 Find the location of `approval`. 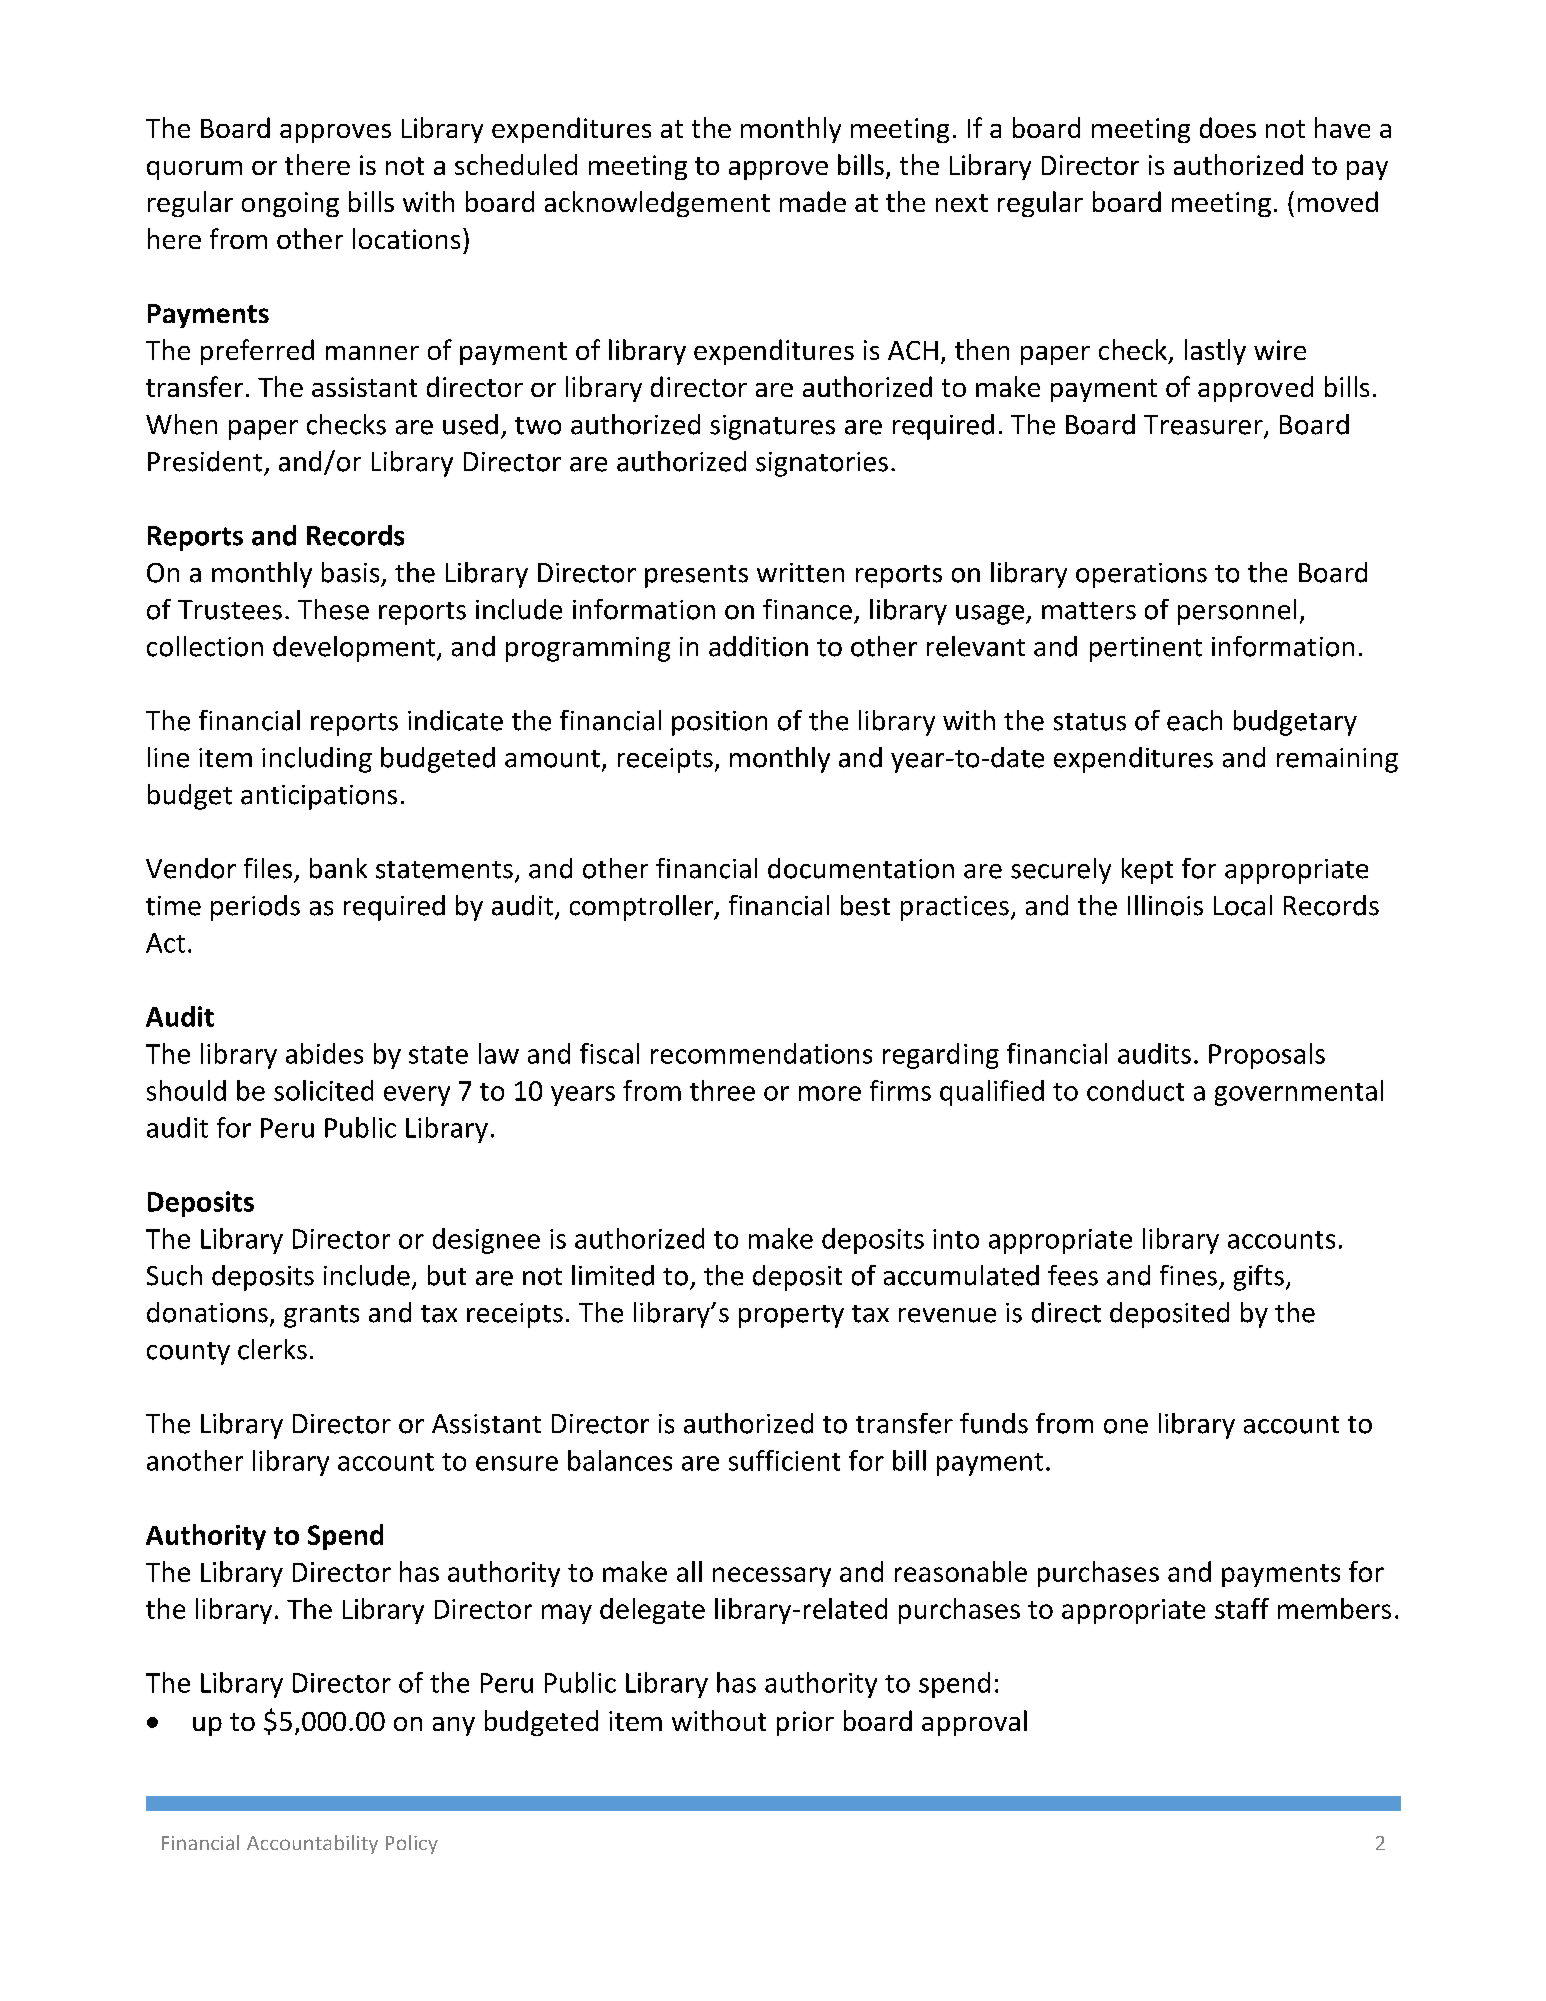

approval is located at coordinates (974, 1723).
